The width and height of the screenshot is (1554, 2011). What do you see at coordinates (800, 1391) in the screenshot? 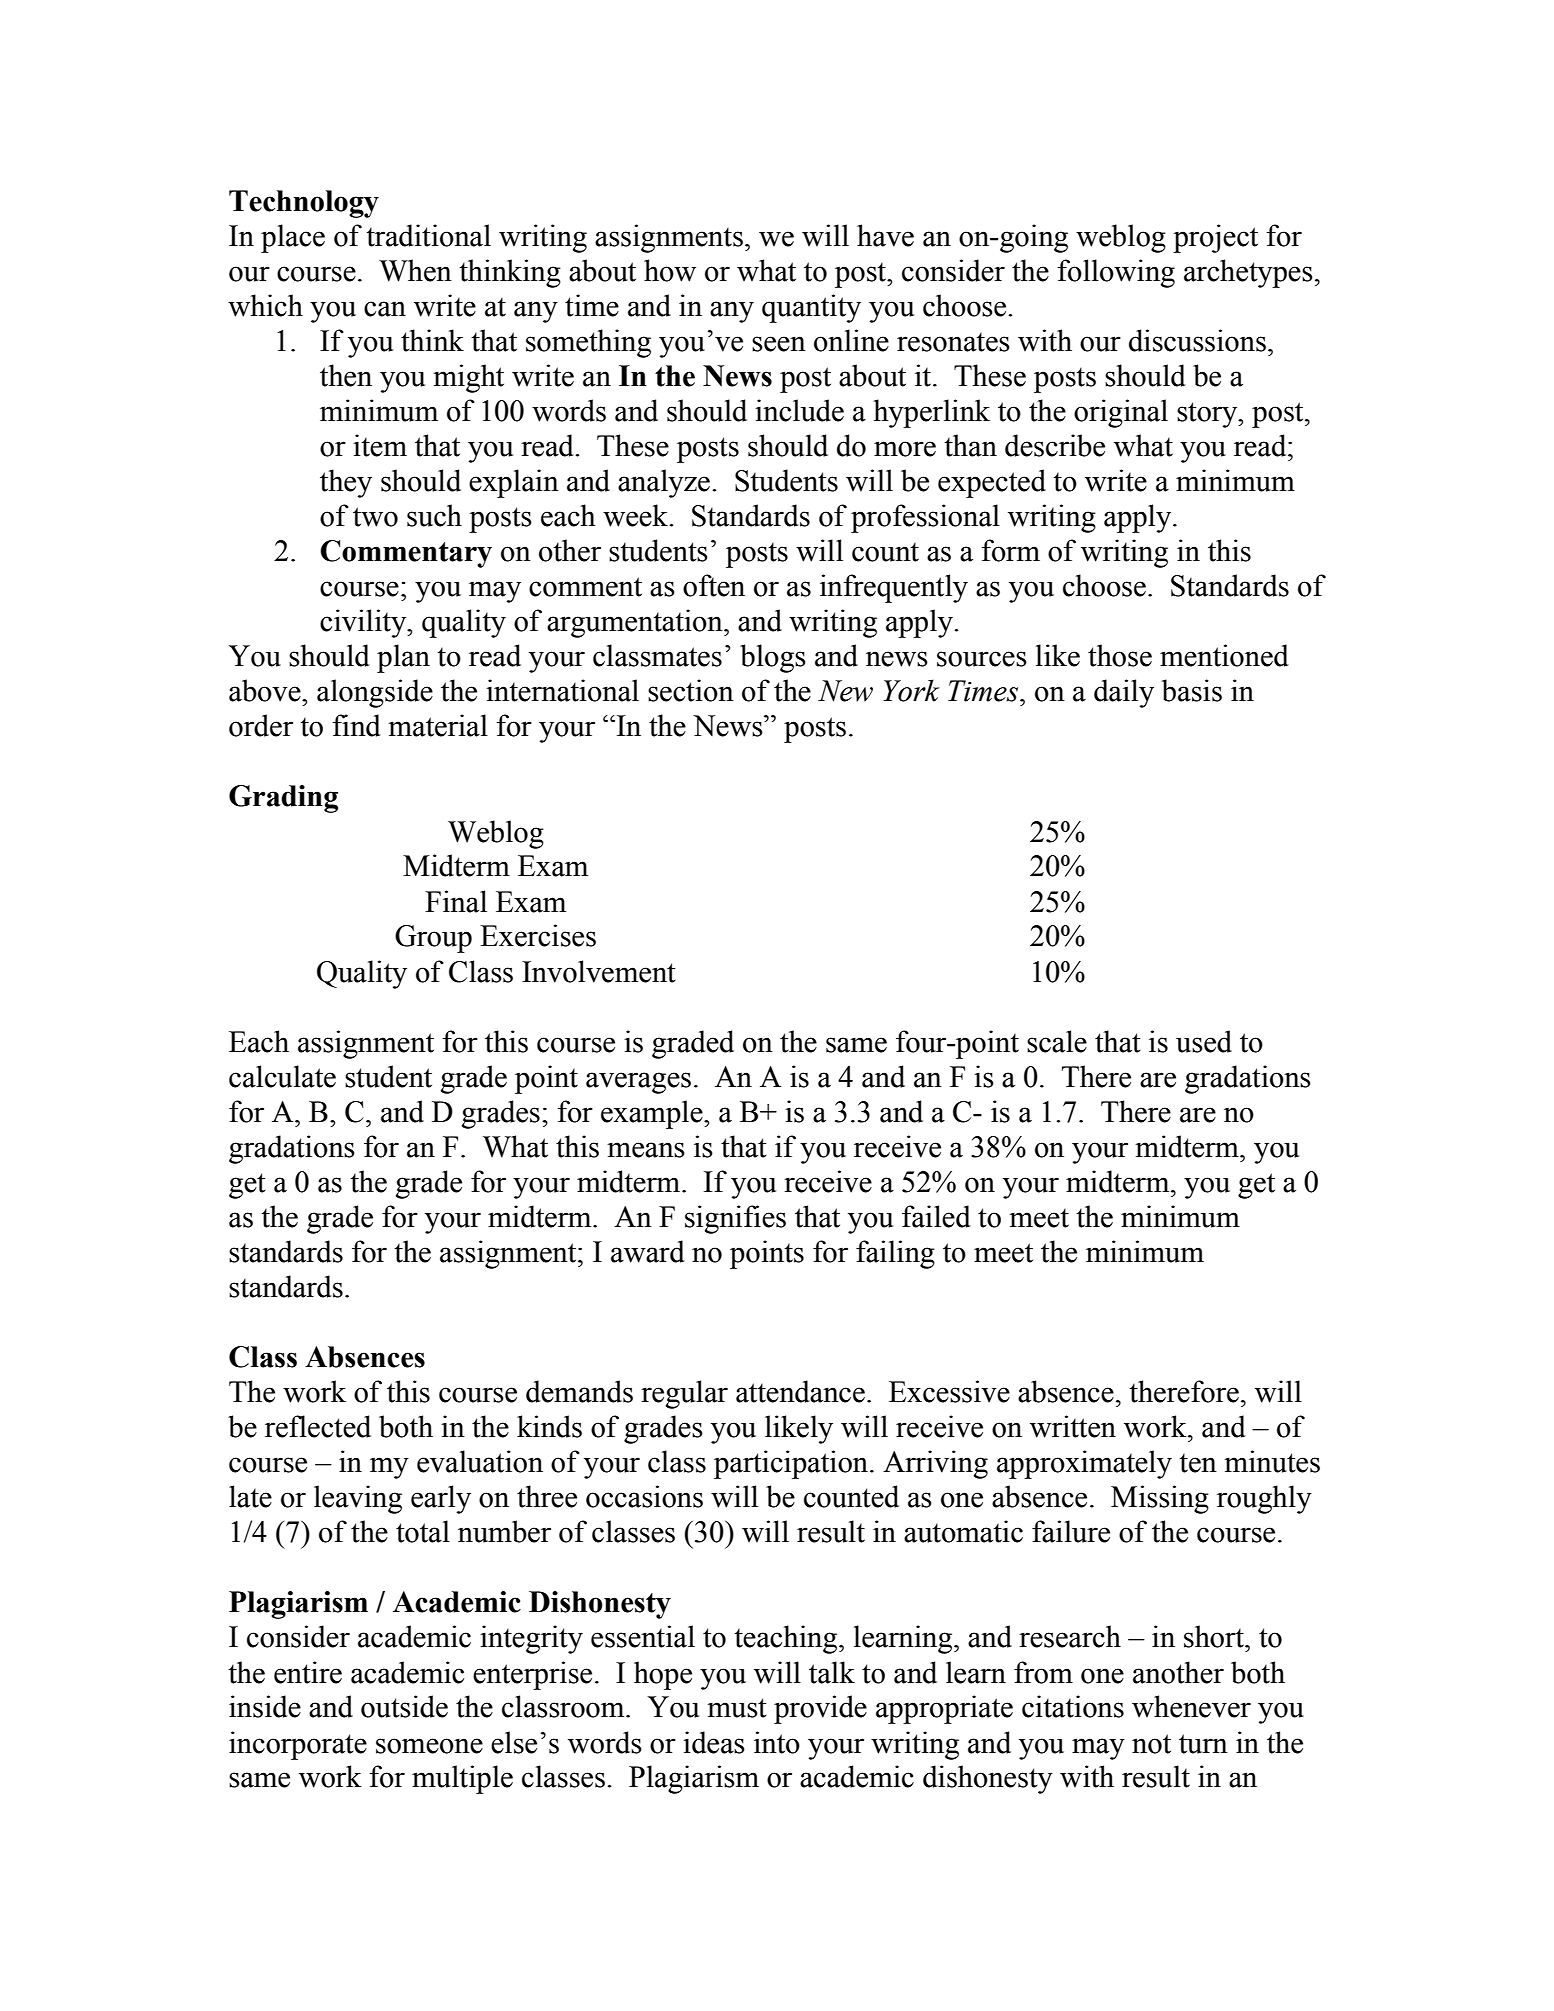
I see `attendance` at bounding box center [800, 1391].
